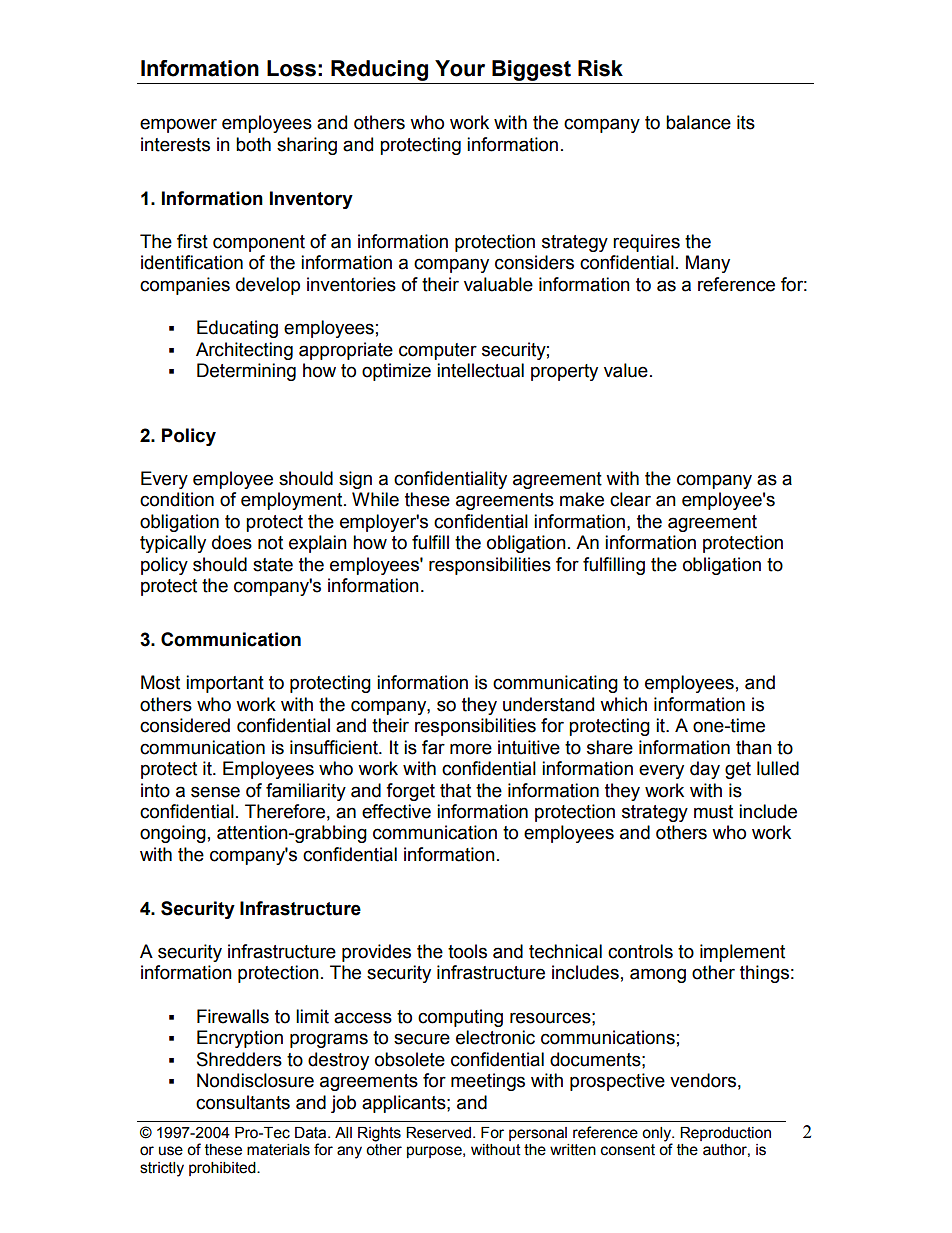 The height and width of the screenshot is (1233, 952). I want to click on Architecting, so click(244, 351).
